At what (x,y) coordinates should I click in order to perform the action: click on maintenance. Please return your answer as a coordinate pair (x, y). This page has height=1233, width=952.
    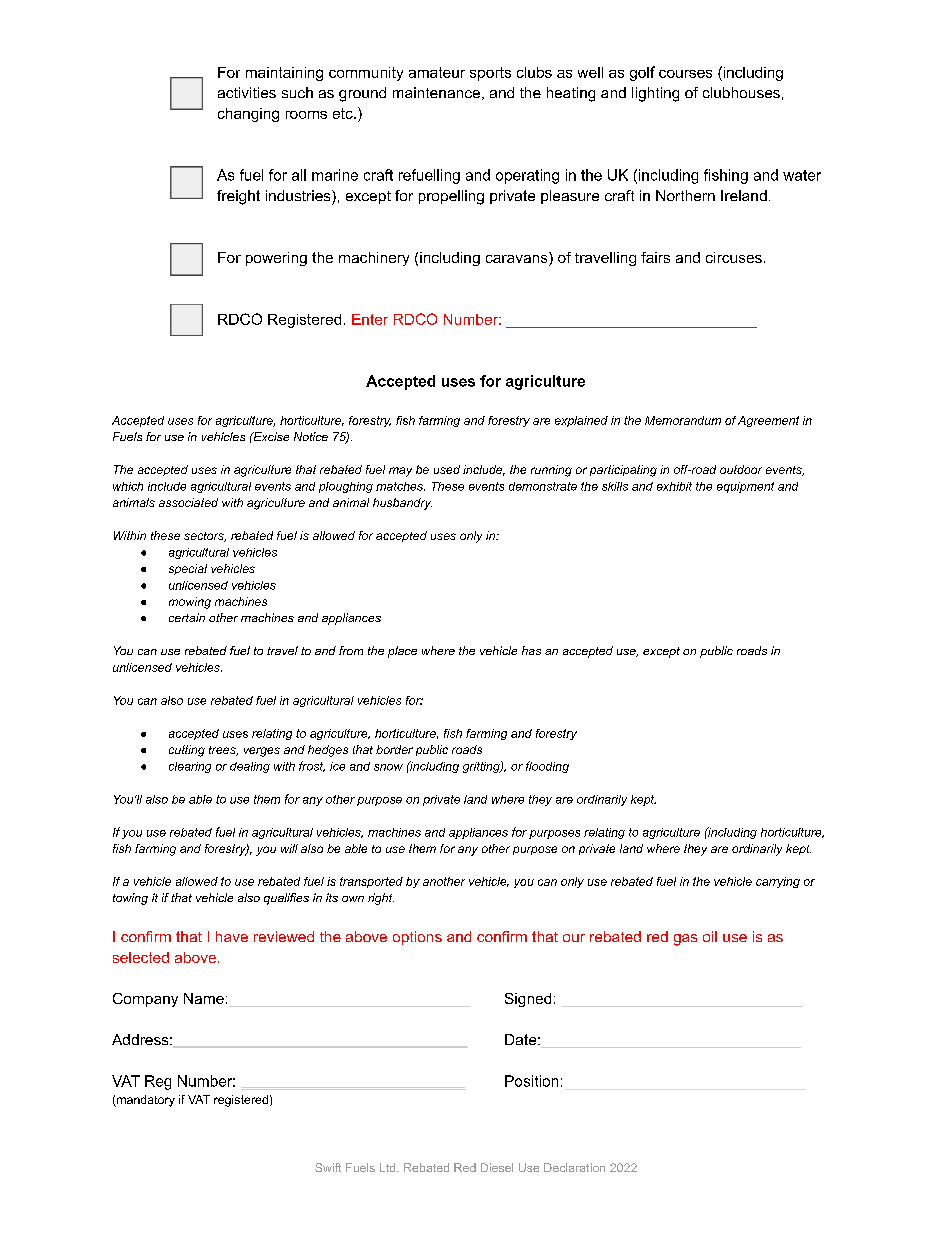
    Looking at the image, I should click on (436, 92).
